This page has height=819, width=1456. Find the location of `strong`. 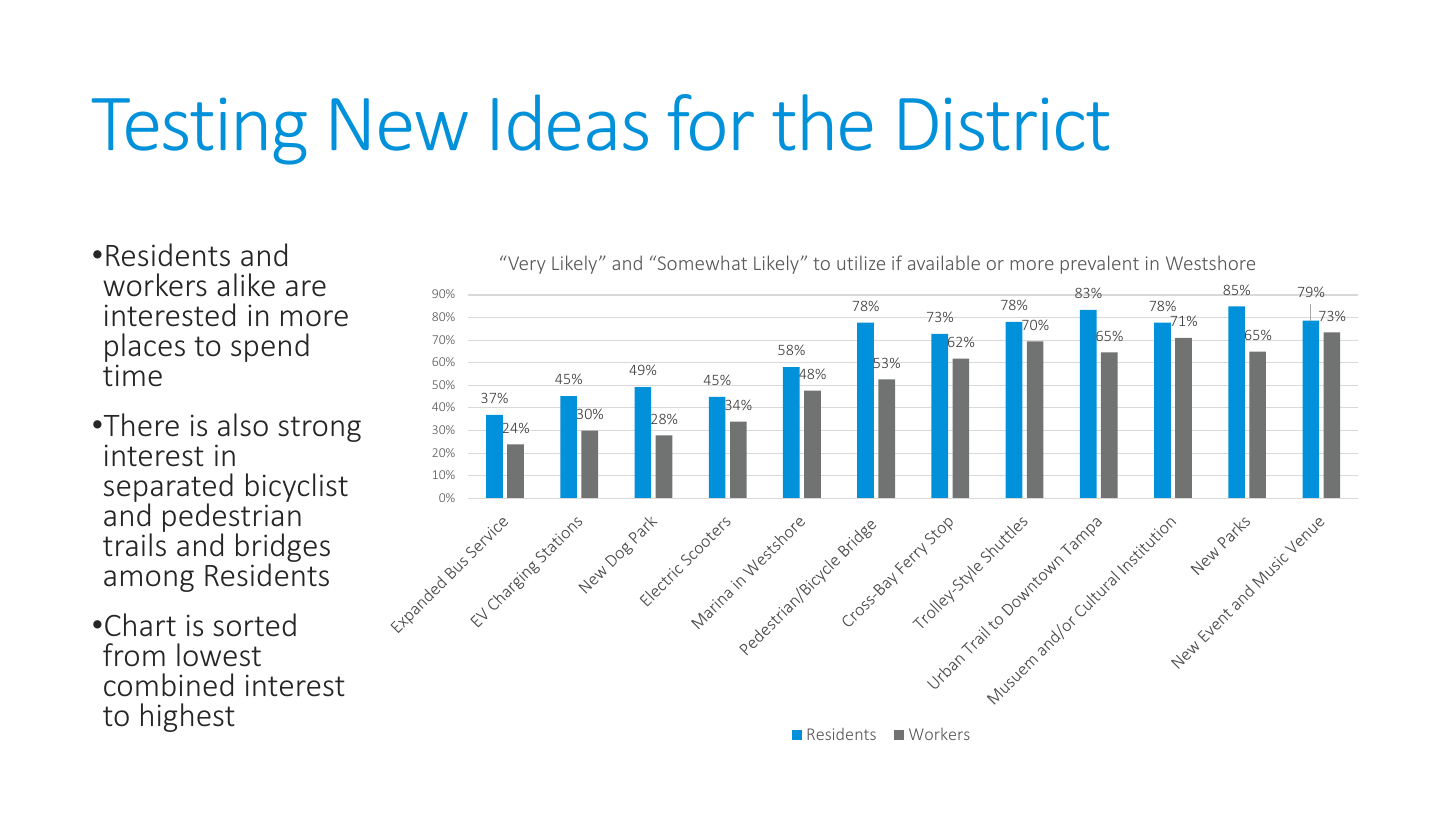

strong is located at coordinates (319, 429).
